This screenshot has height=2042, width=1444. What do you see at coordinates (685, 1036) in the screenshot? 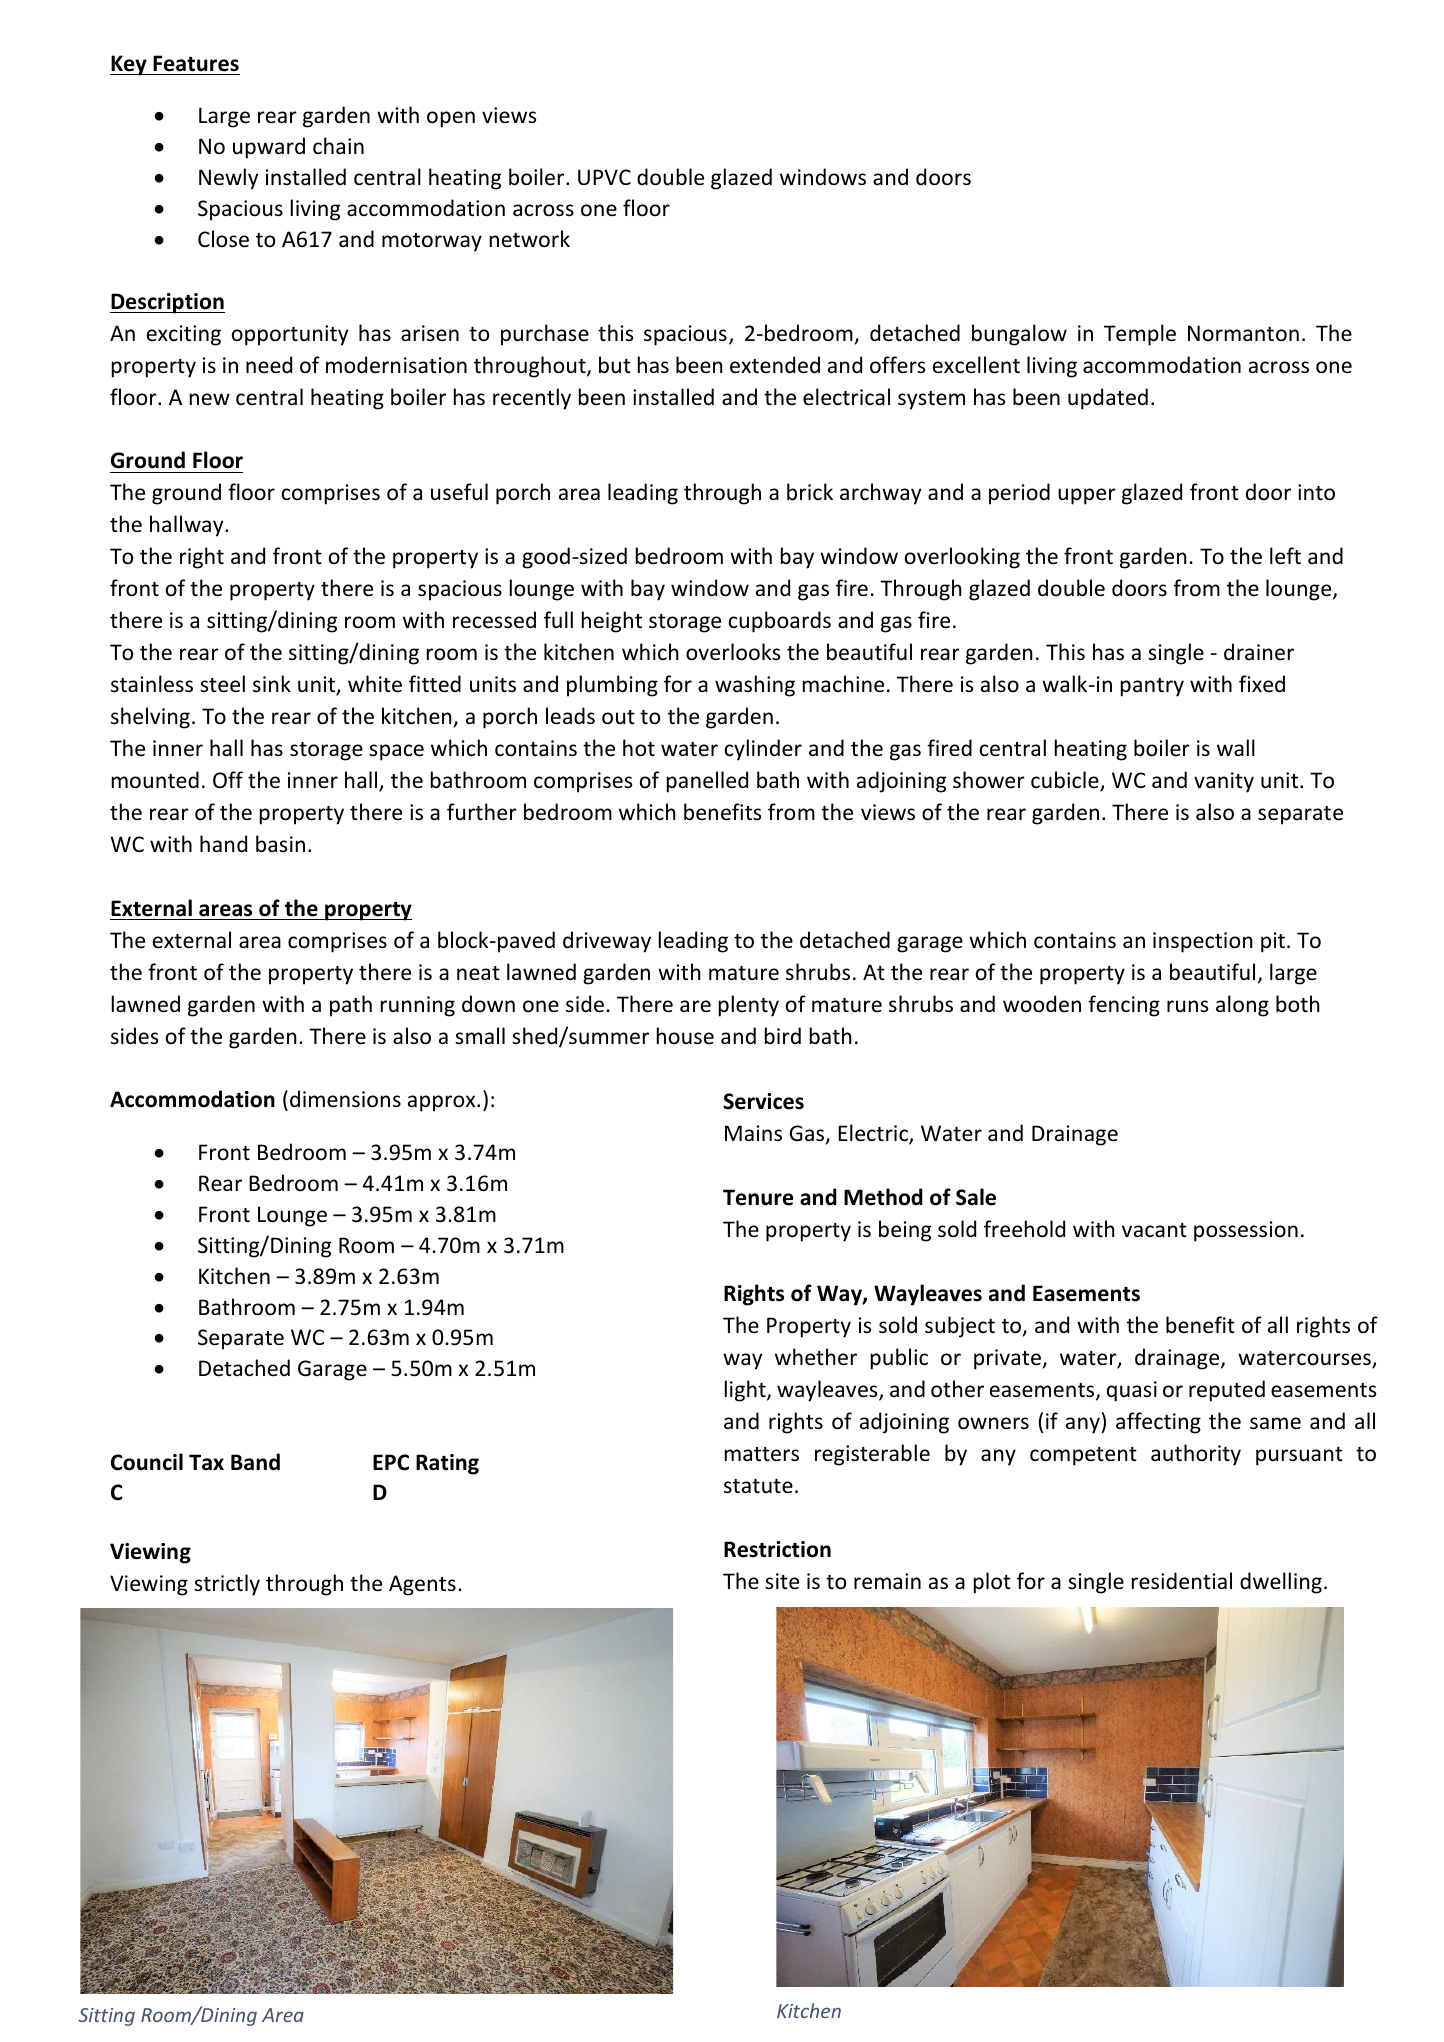
I see `house` at bounding box center [685, 1036].
